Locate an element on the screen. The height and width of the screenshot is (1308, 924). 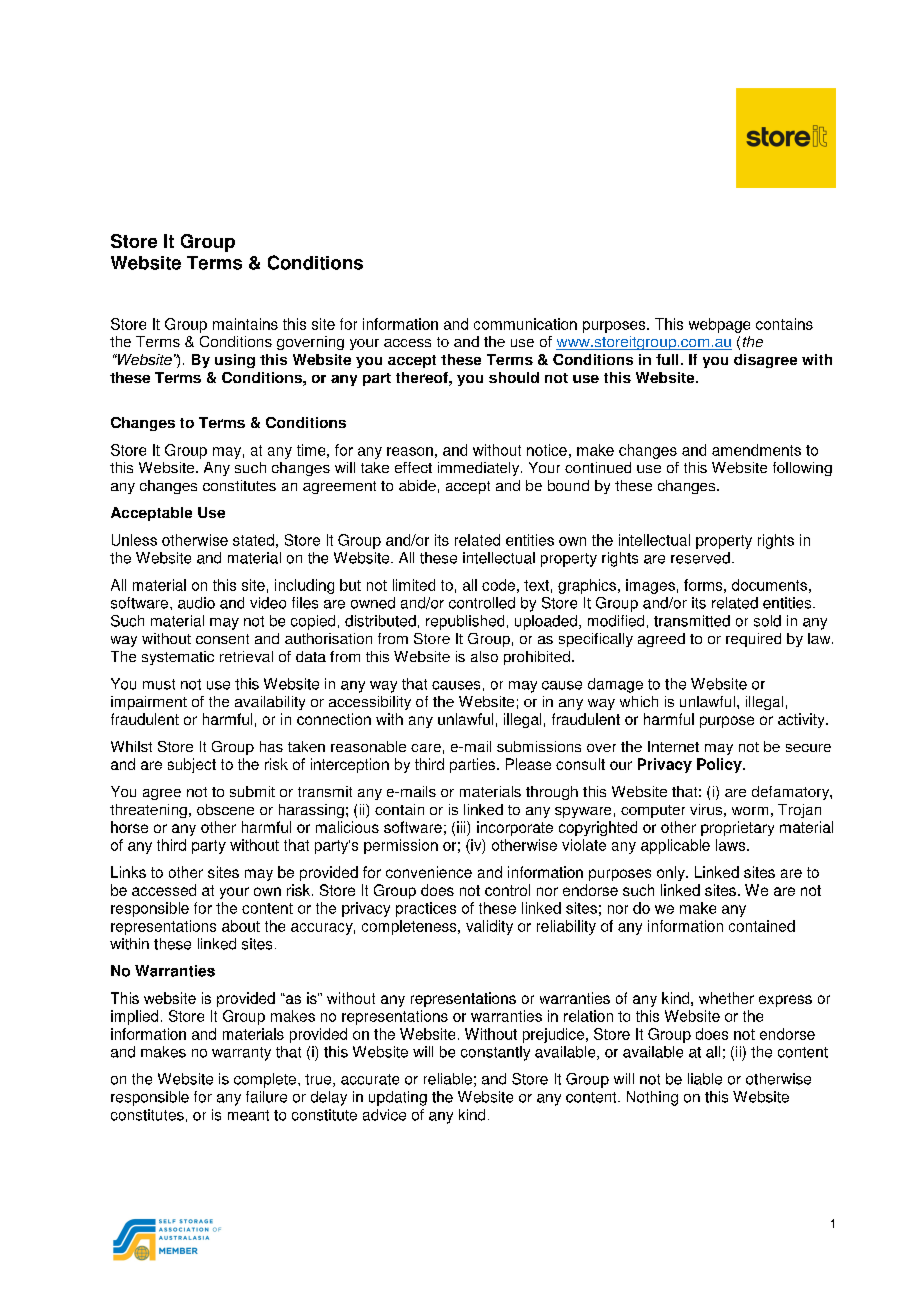
Nothing is located at coordinates (652, 1098).
